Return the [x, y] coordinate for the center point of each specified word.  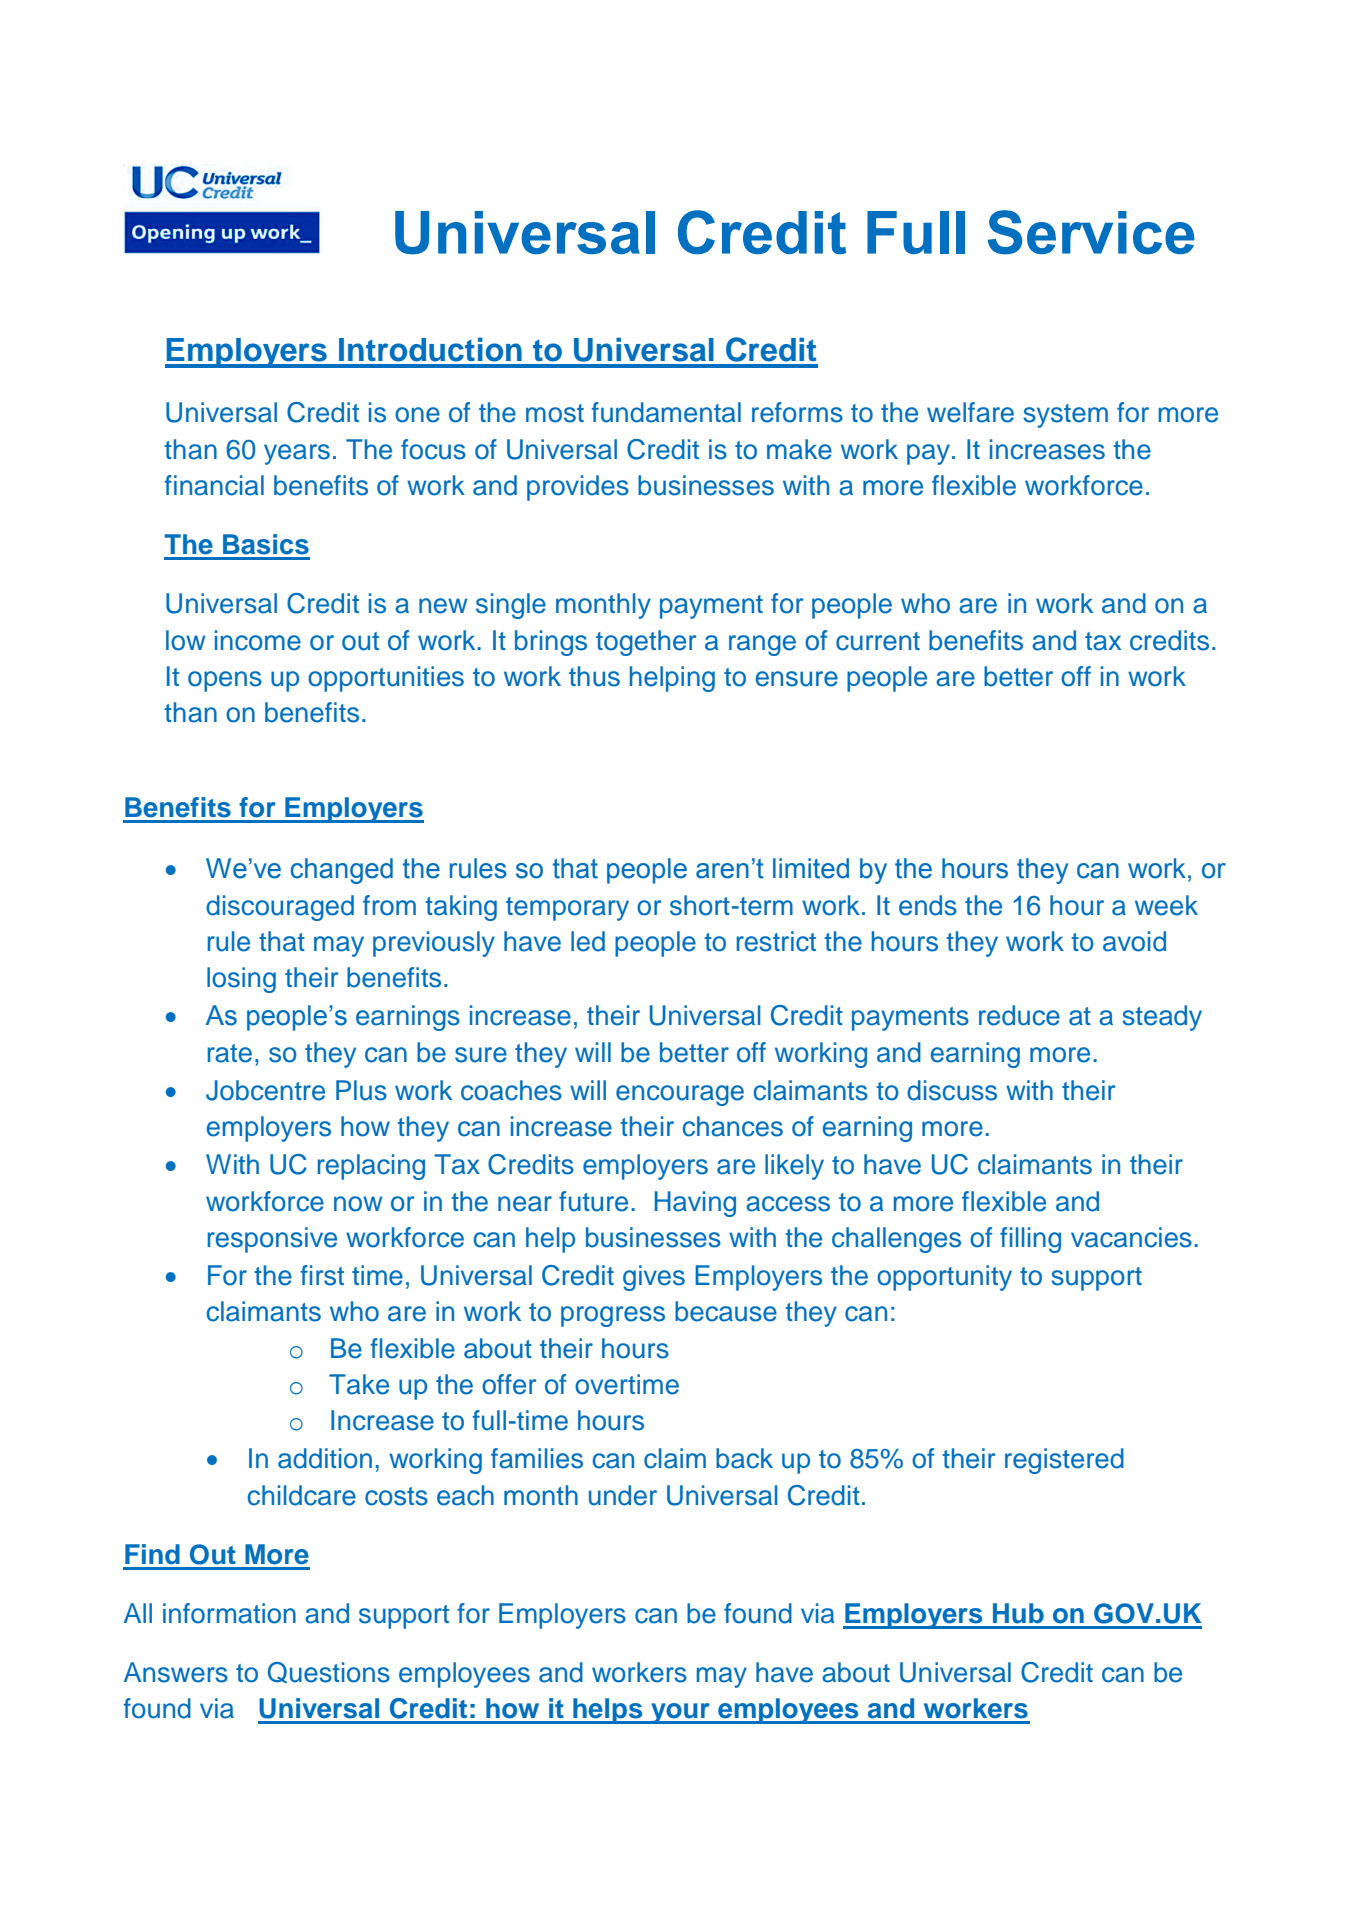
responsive [272, 1240]
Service [1091, 232]
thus [594, 676]
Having [695, 1204]
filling [1030, 1240]
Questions [329, 1672]
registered [1064, 1461]
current [878, 641]
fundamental [666, 412]
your [680, 1713]
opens [225, 681]
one [417, 415]
